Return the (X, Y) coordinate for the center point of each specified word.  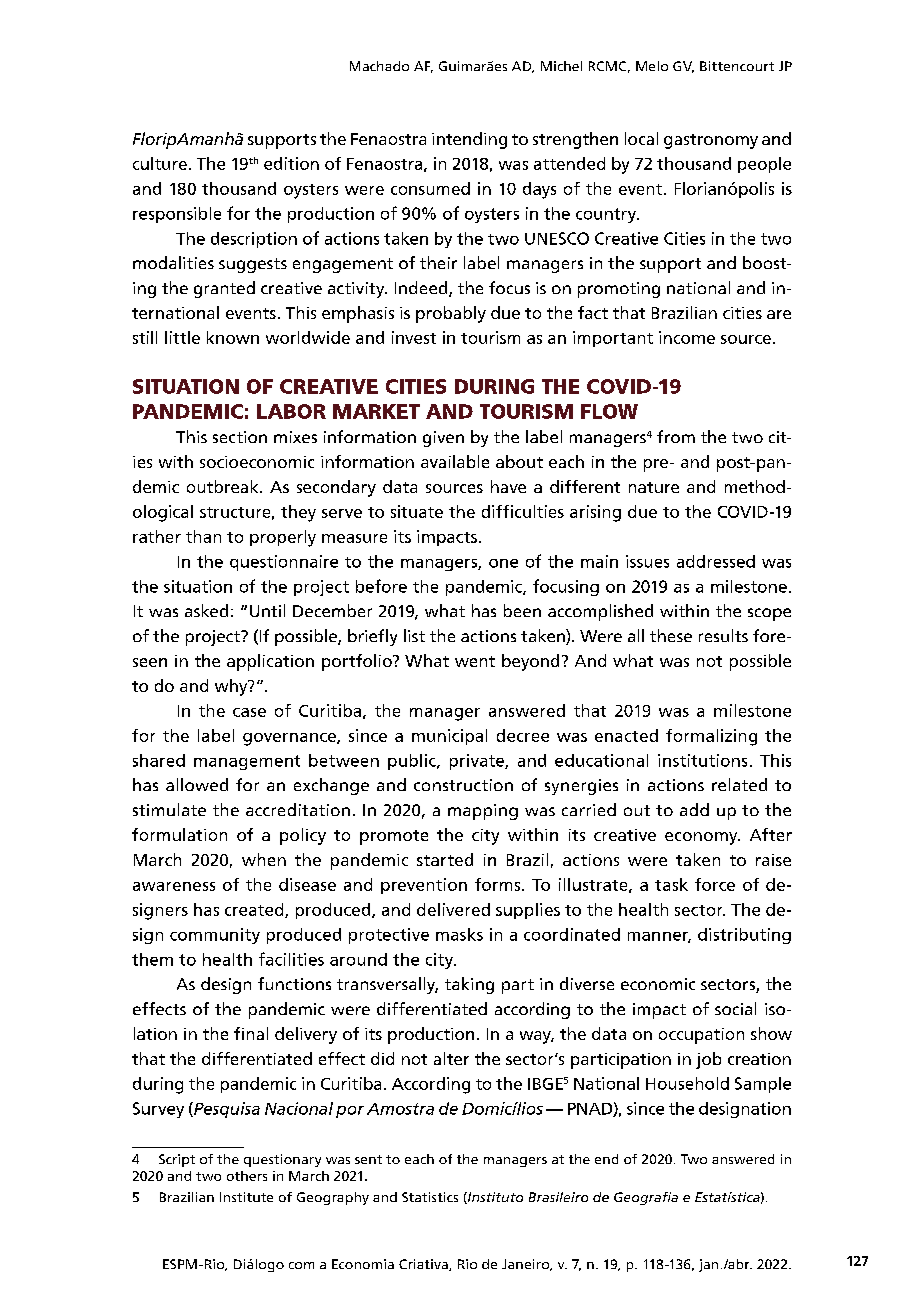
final (251, 1033)
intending (469, 140)
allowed (197, 784)
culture (160, 163)
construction (463, 785)
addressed (716, 561)
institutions (702, 760)
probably (451, 314)
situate (417, 511)
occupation (701, 1036)
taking (469, 985)
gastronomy (711, 141)
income (687, 337)
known (233, 337)
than (203, 536)
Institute (246, 1197)
